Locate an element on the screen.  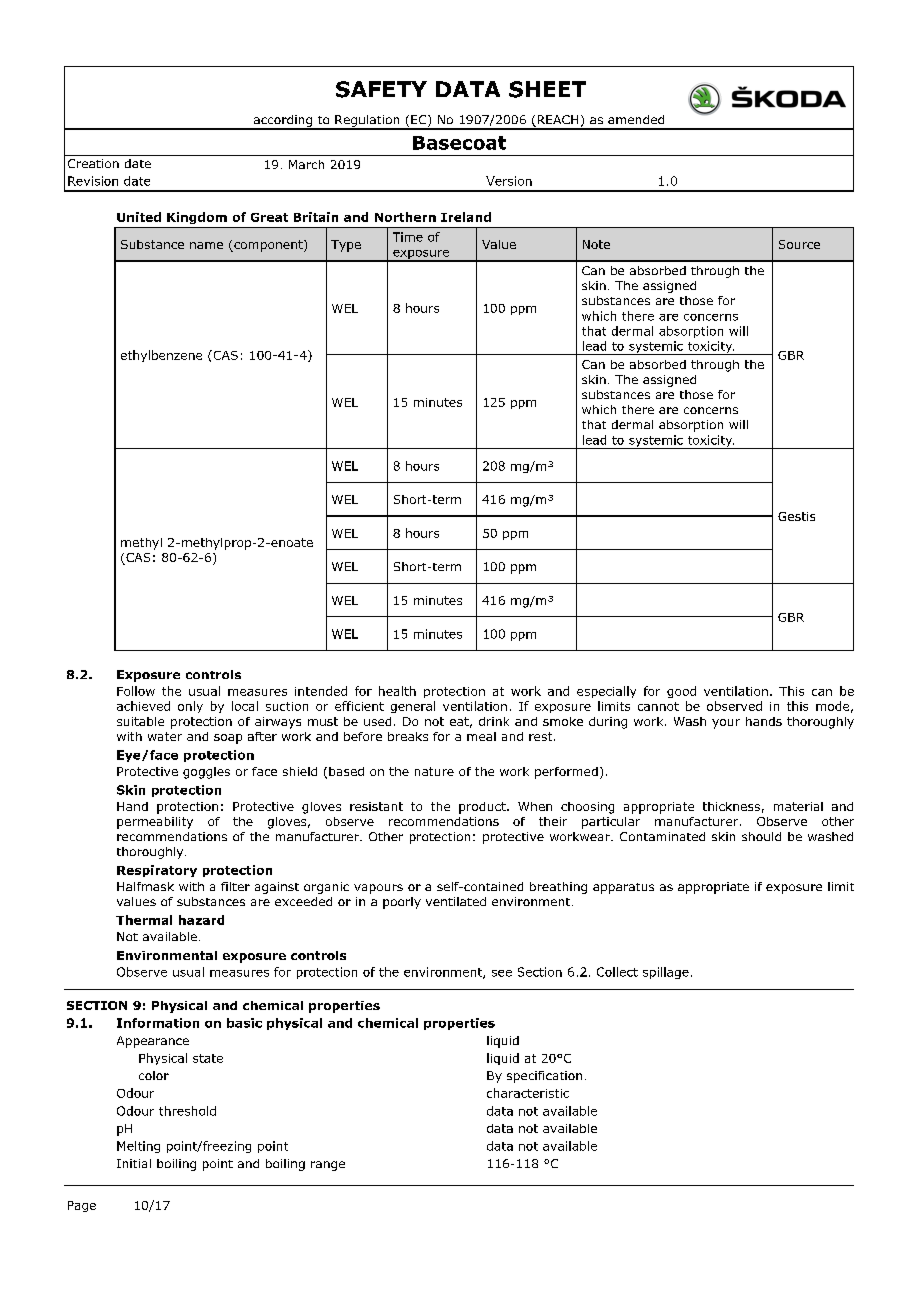
Follow is located at coordinates (136, 691).
